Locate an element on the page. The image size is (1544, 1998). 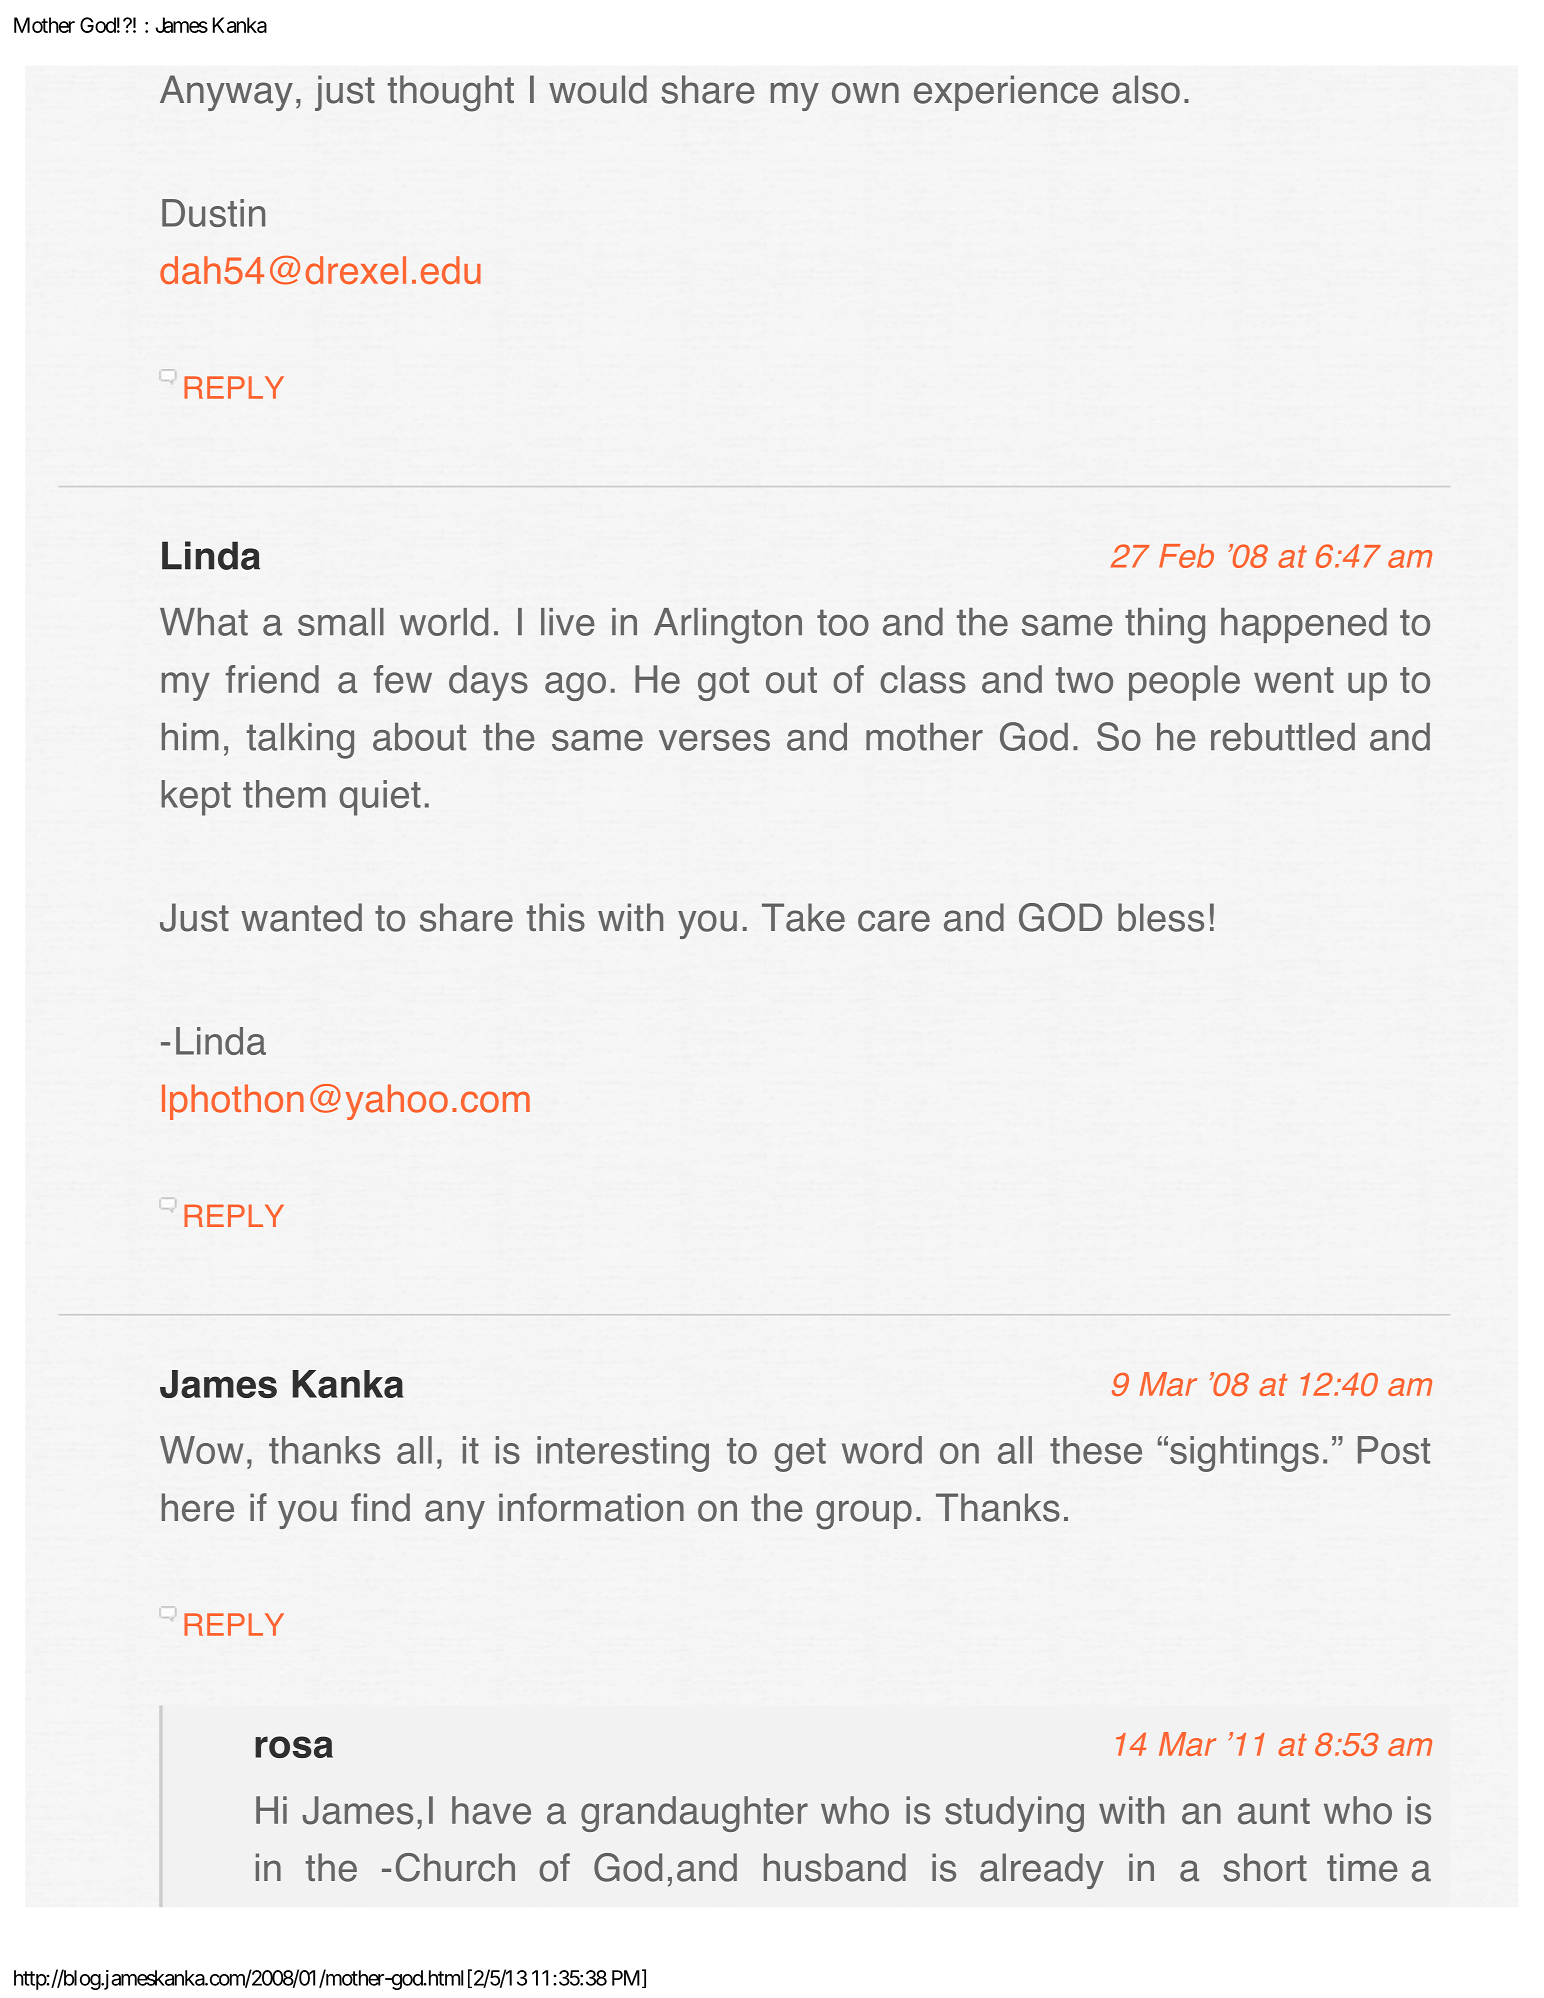
rosa is located at coordinates (294, 1747).
